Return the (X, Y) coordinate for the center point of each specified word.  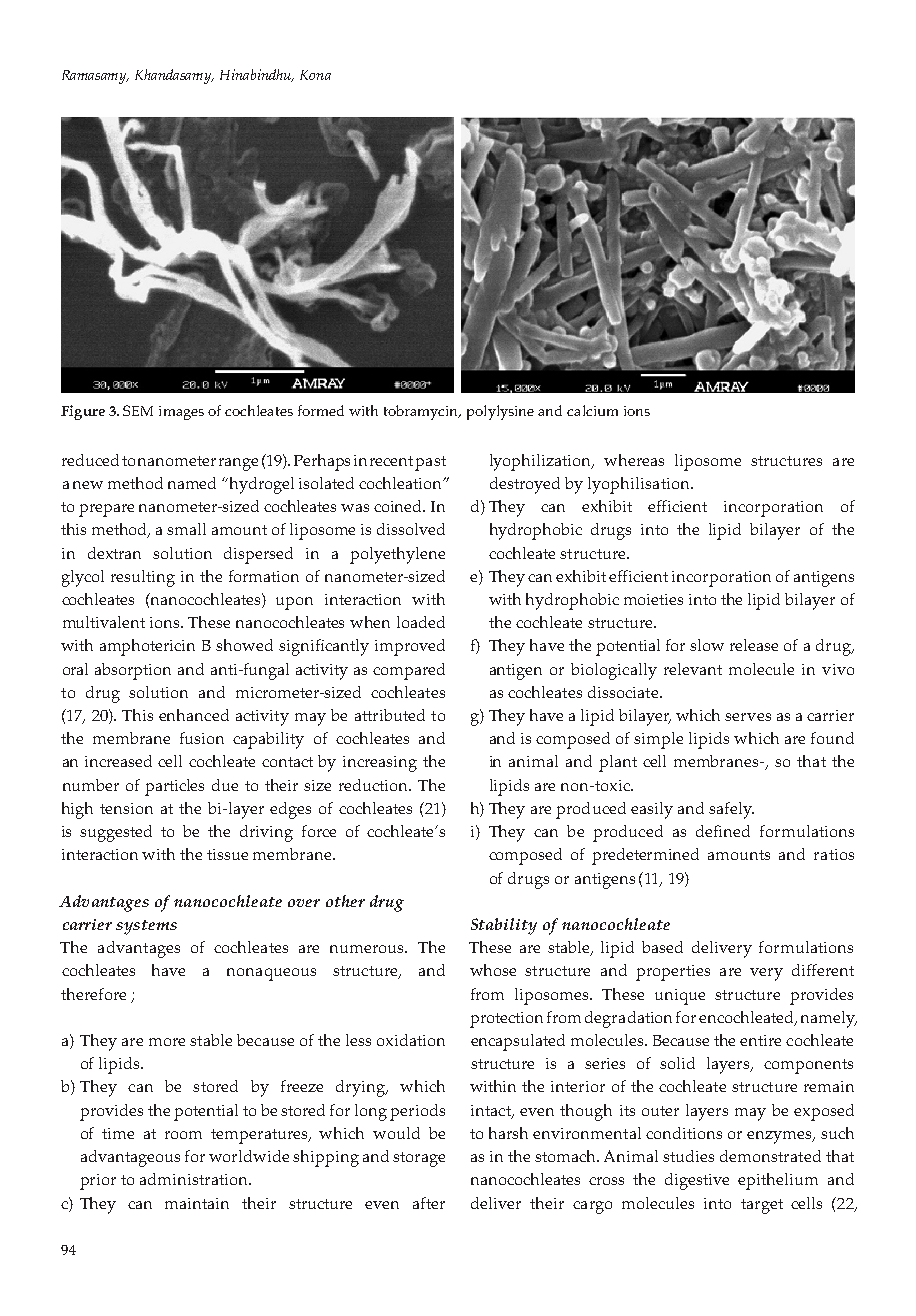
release (754, 645)
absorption (133, 671)
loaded (421, 622)
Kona (315, 75)
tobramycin (422, 412)
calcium (592, 410)
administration (195, 1179)
